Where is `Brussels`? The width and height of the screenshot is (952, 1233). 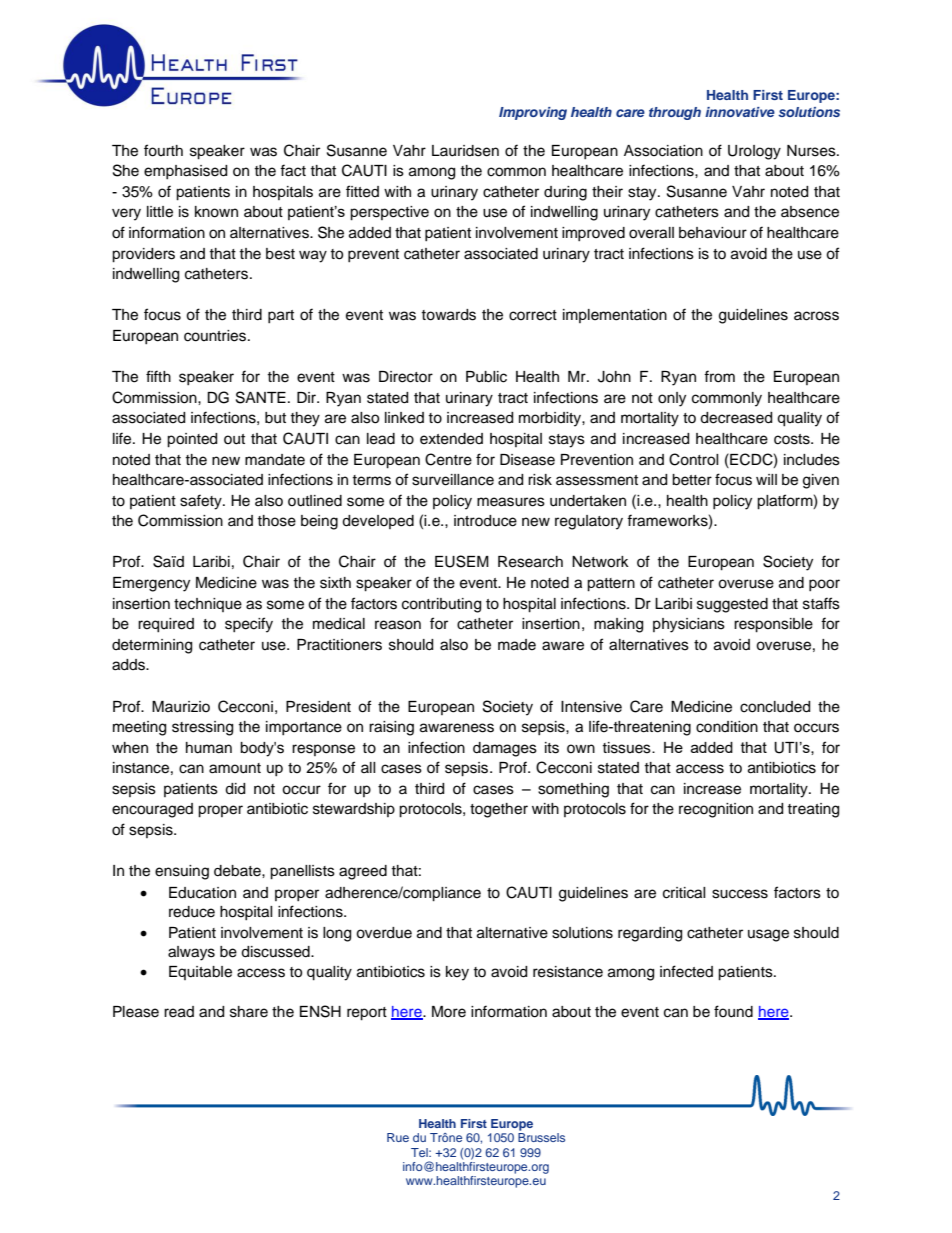 Brussels is located at coordinates (541, 1137).
